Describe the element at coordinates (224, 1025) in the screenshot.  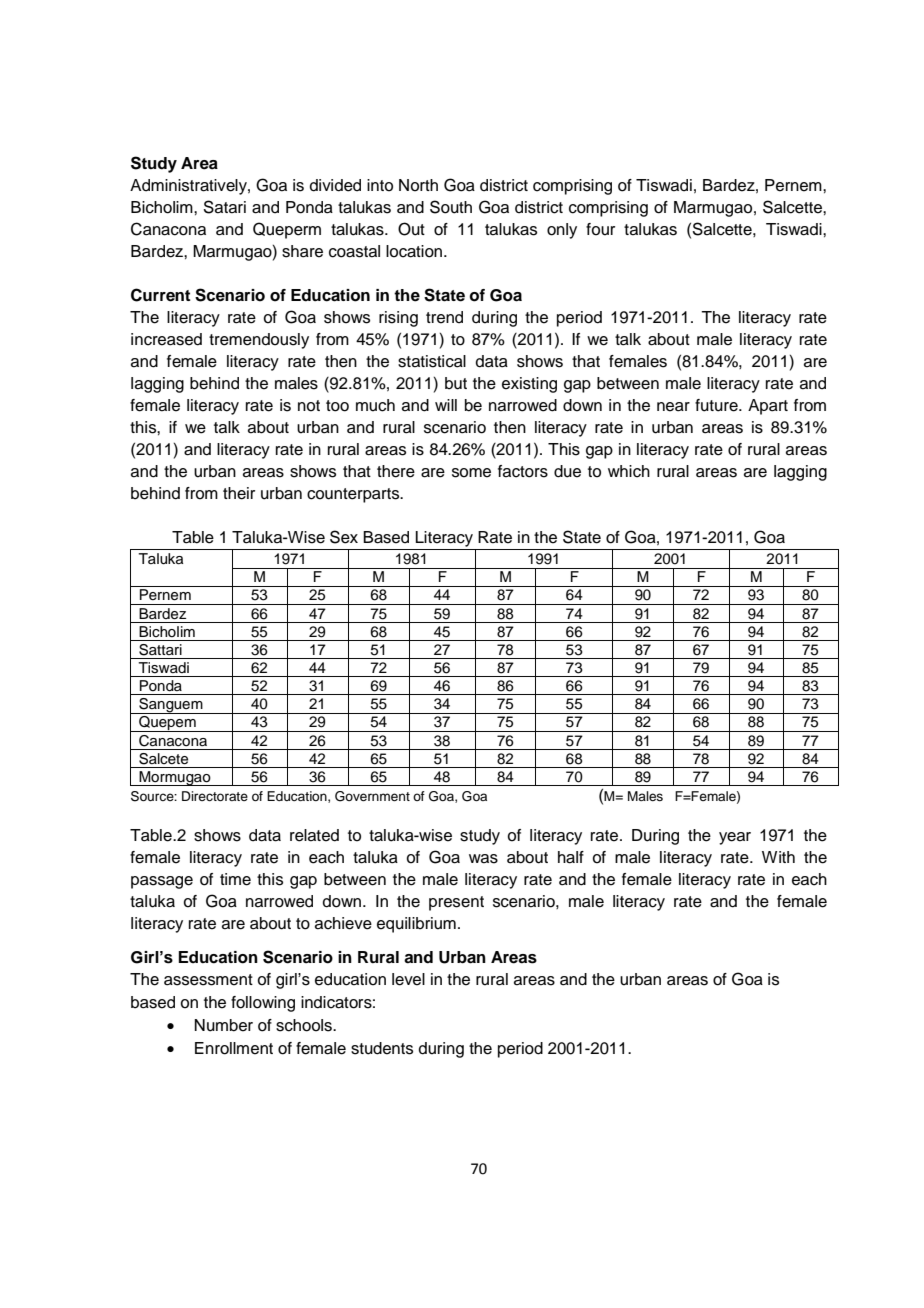
I see `Number` at that location.
